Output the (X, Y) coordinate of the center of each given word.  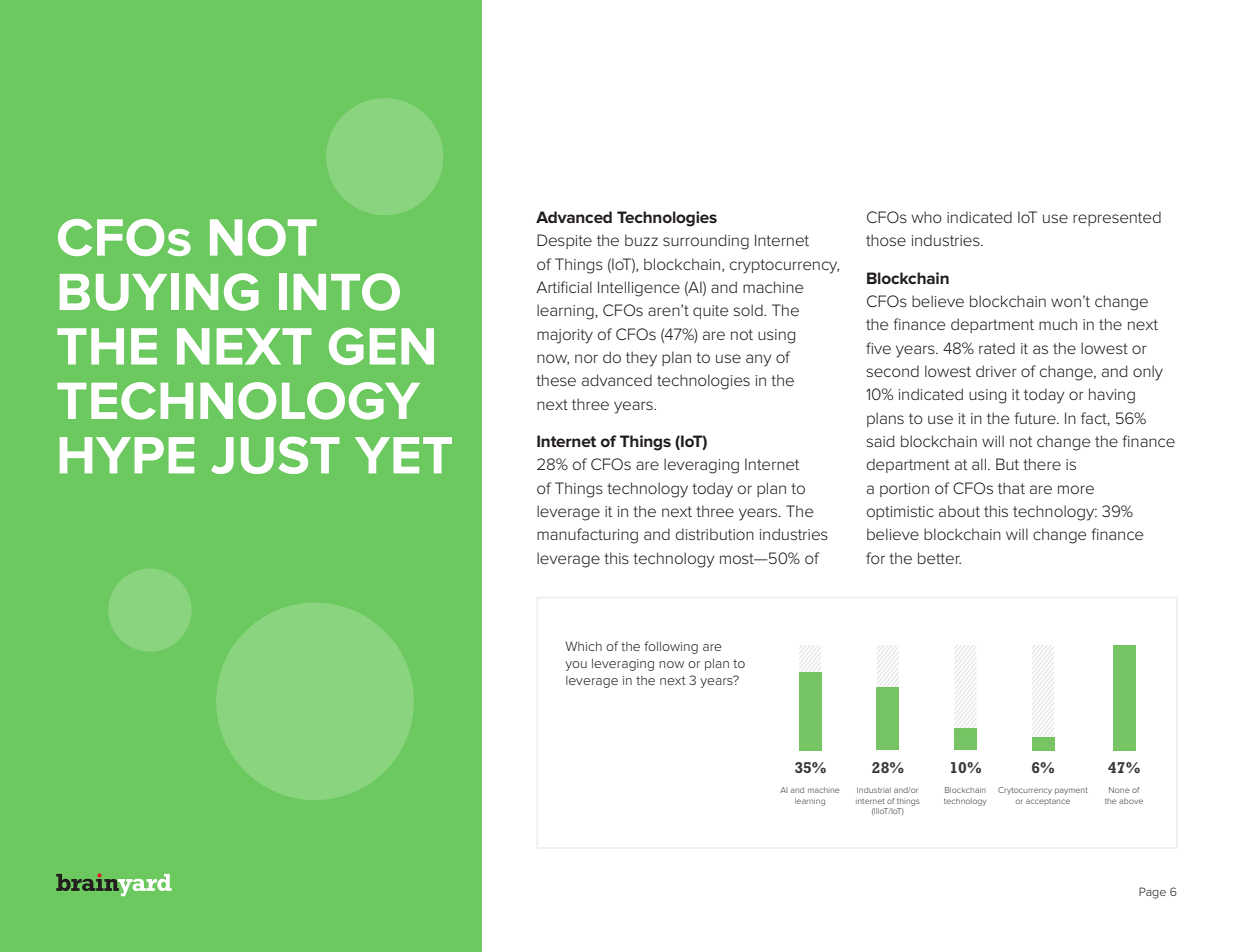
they (641, 359)
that (1011, 488)
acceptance (1048, 802)
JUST (275, 455)
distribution (715, 534)
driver (996, 371)
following (671, 647)
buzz (641, 240)
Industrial (874, 790)
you (576, 666)
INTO (339, 292)
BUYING (159, 292)
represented (1117, 218)
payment (1071, 791)
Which (583, 646)
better (939, 558)
